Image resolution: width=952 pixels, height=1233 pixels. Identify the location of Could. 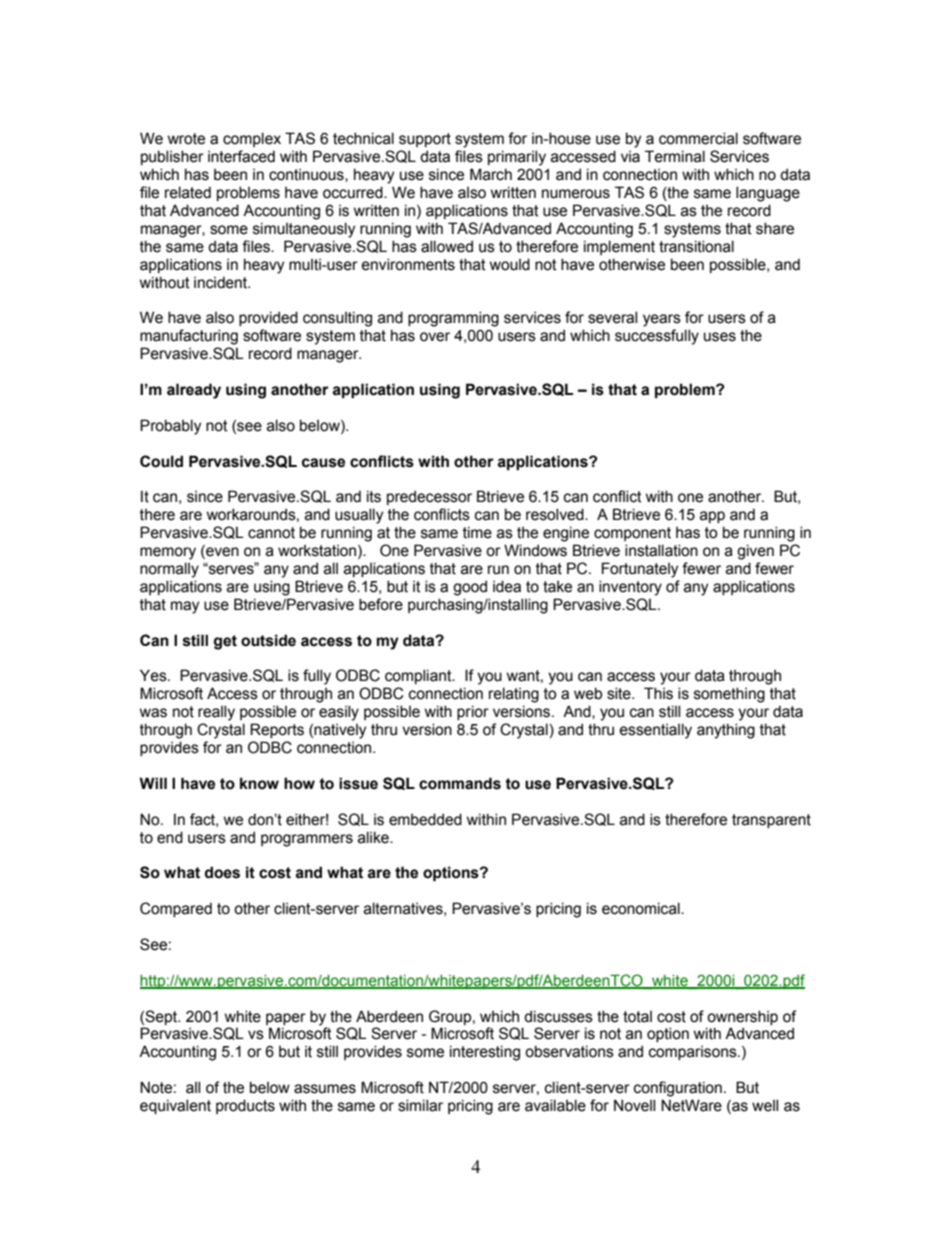
(161, 461).
